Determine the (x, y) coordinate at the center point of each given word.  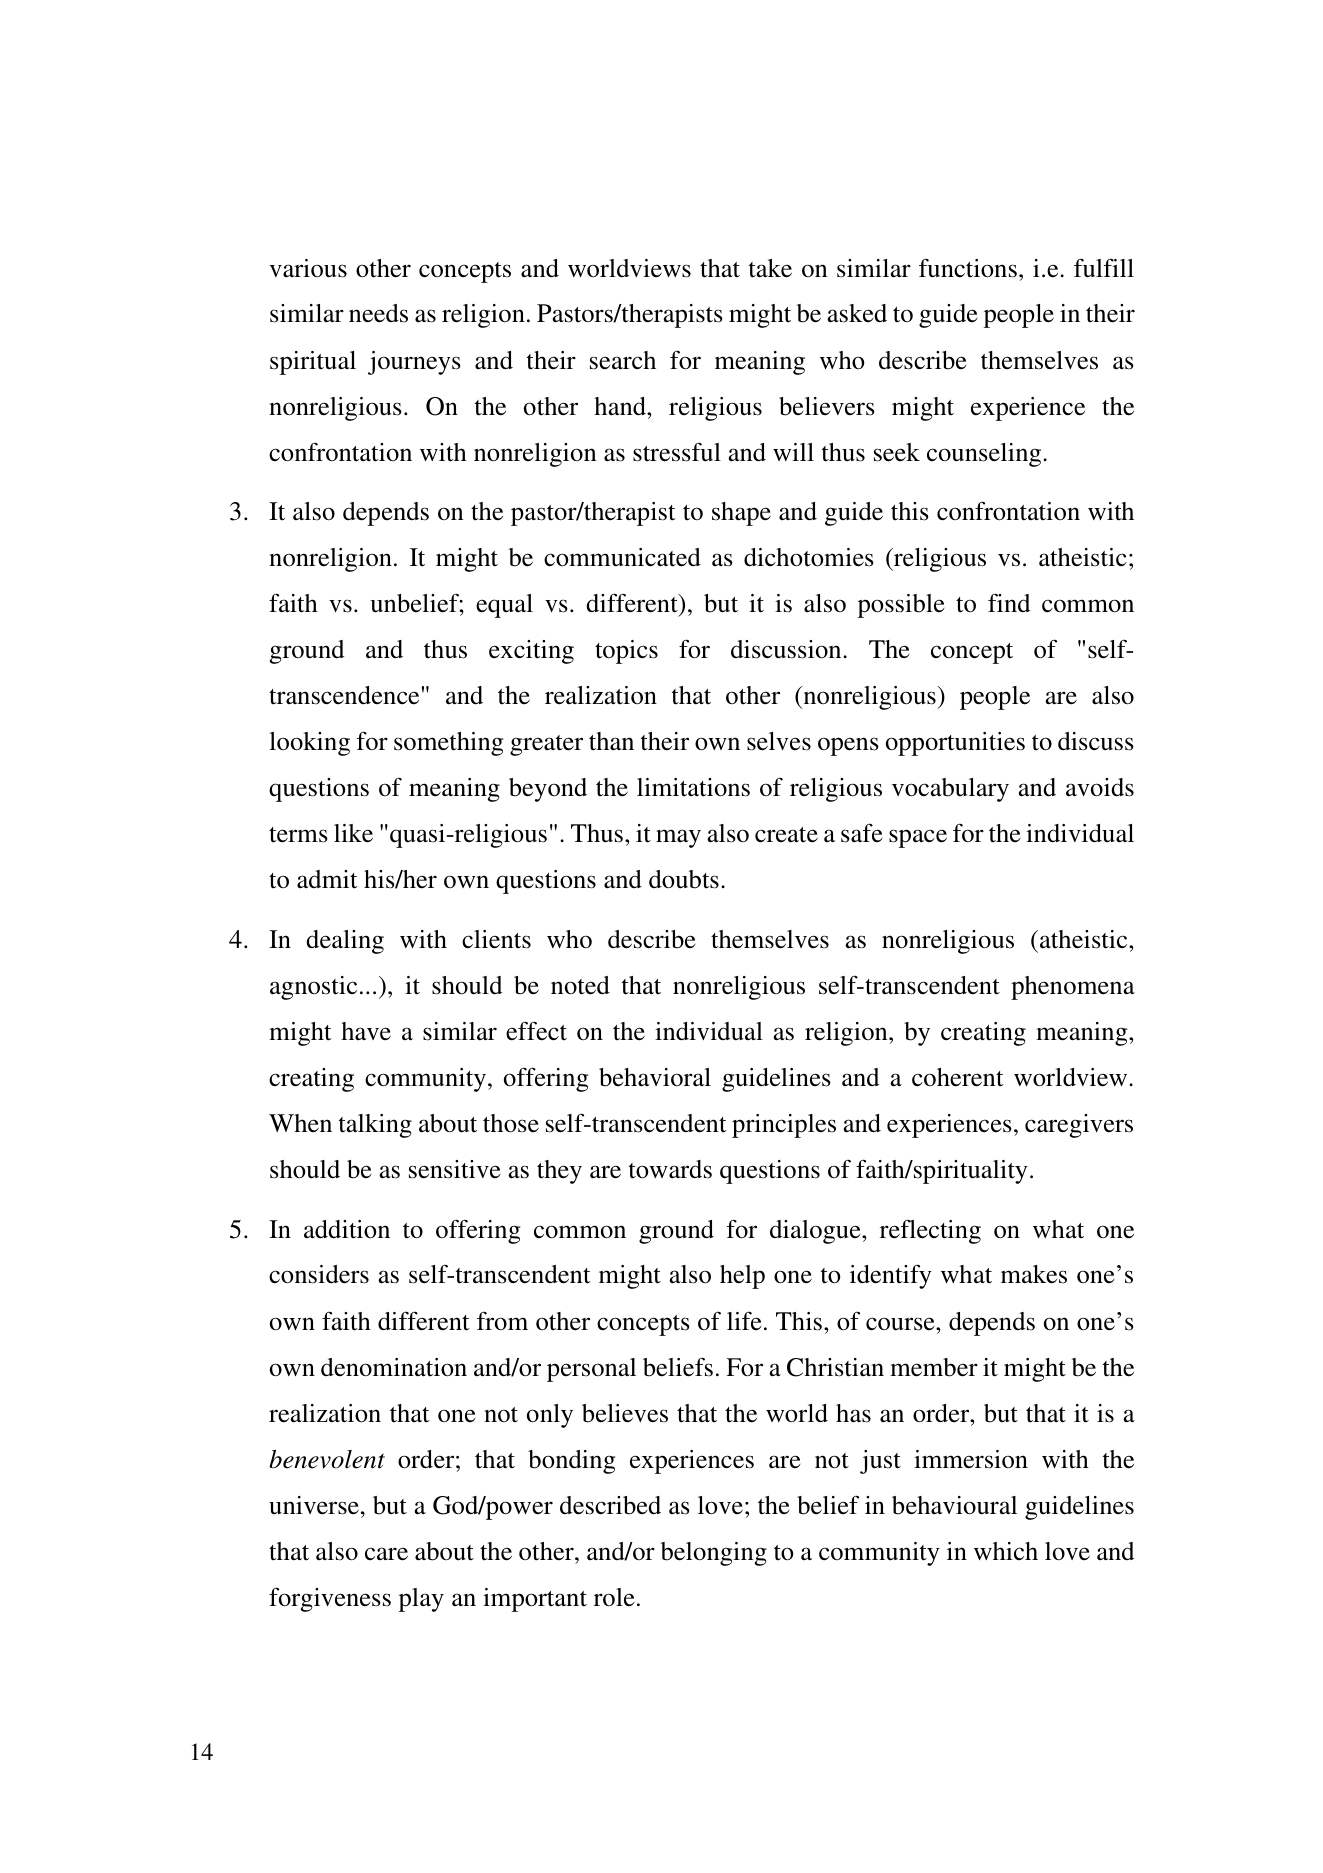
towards (670, 1169)
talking (375, 1126)
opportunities (955, 744)
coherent (958, 1077)
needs (378, 313)
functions (968, 268)
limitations (693, 787)
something (448, 744)
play (421, 1600)
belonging (714, 1554)
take (770, 268)
